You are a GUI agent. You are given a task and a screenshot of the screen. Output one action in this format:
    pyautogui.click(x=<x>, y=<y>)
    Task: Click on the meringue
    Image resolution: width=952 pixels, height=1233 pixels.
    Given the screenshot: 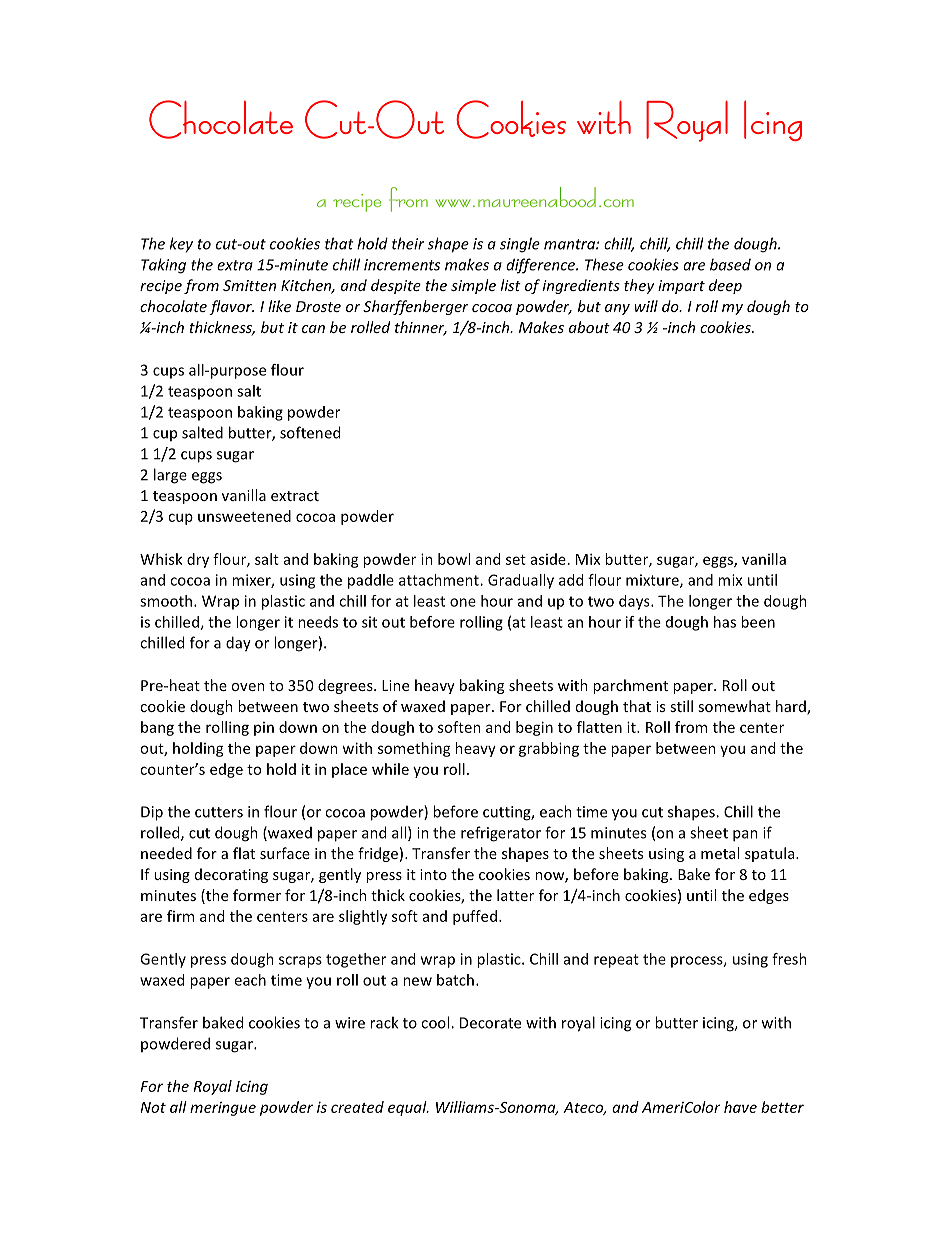 What is the action you would take?
    pyautogui.click(x=223, y=1109)
